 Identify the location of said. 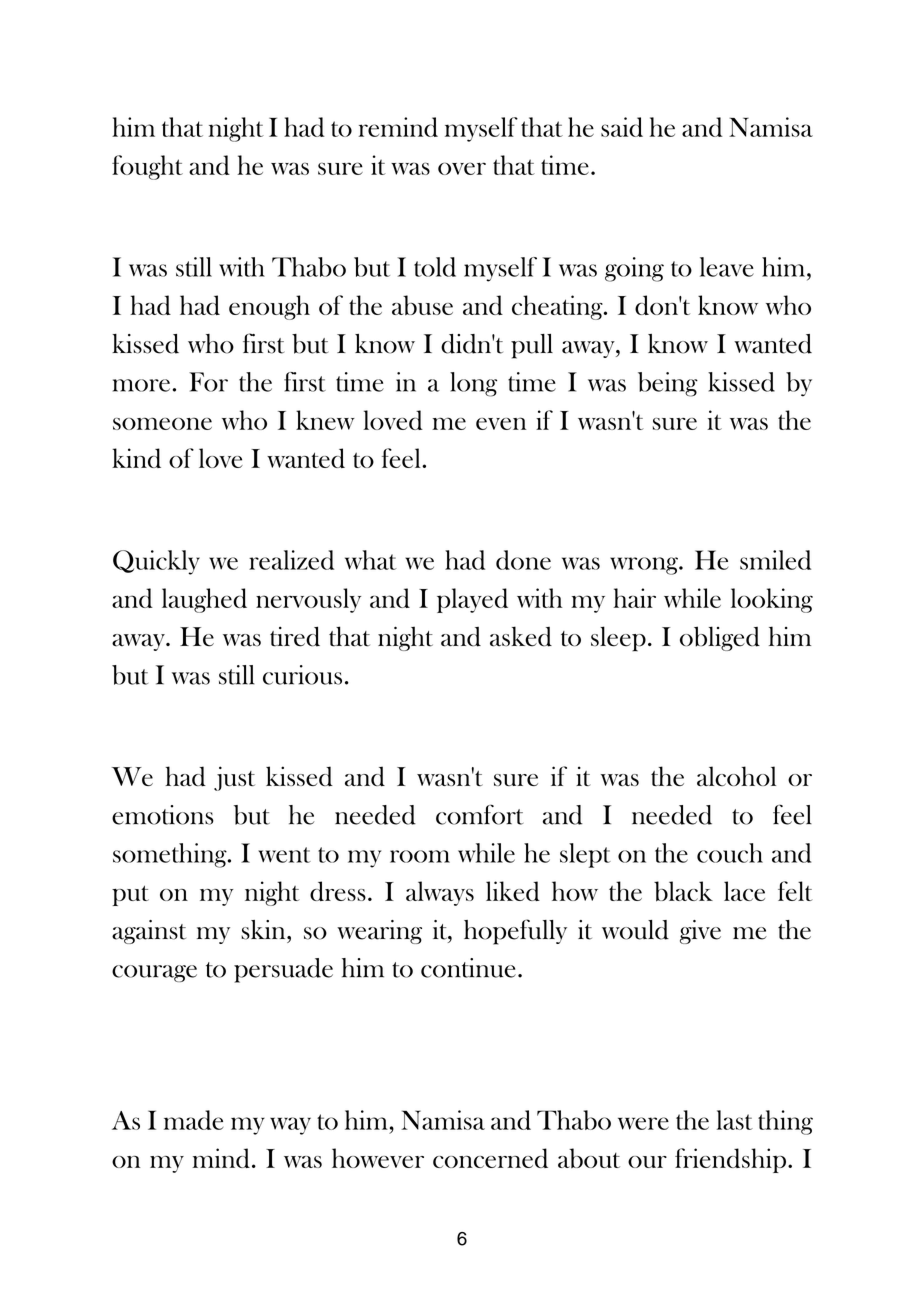
(622, 127).
